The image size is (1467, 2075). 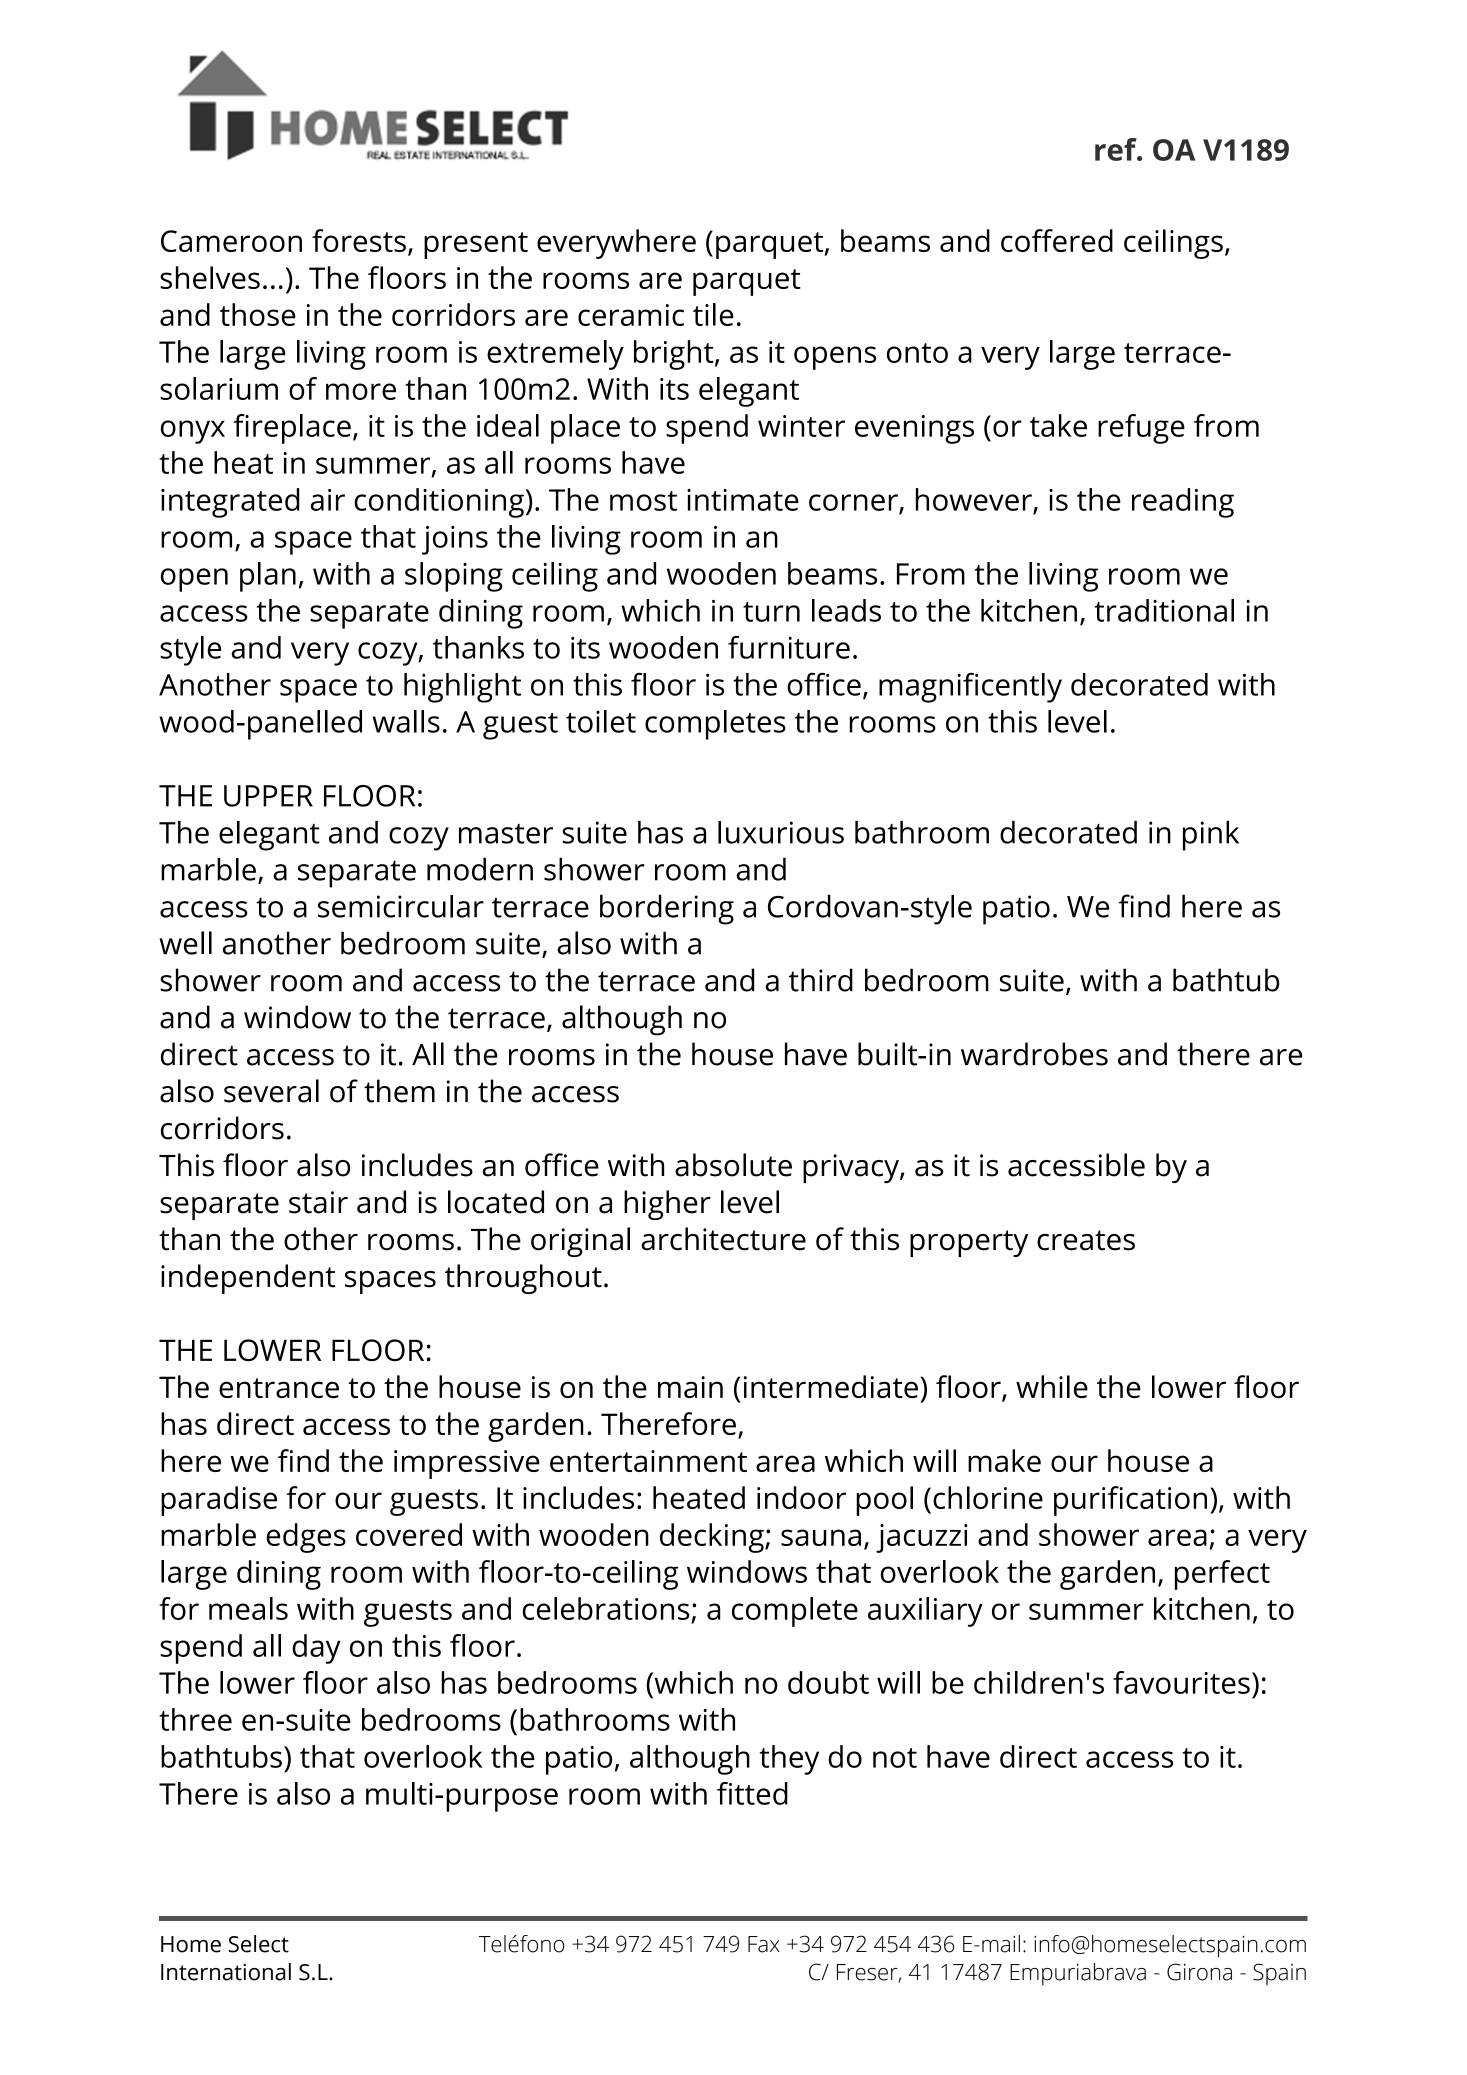 What do you see at coordinates (1181, 1682) in the screenshot?
I see `favourites` at bounding box center [1181, 1682].
